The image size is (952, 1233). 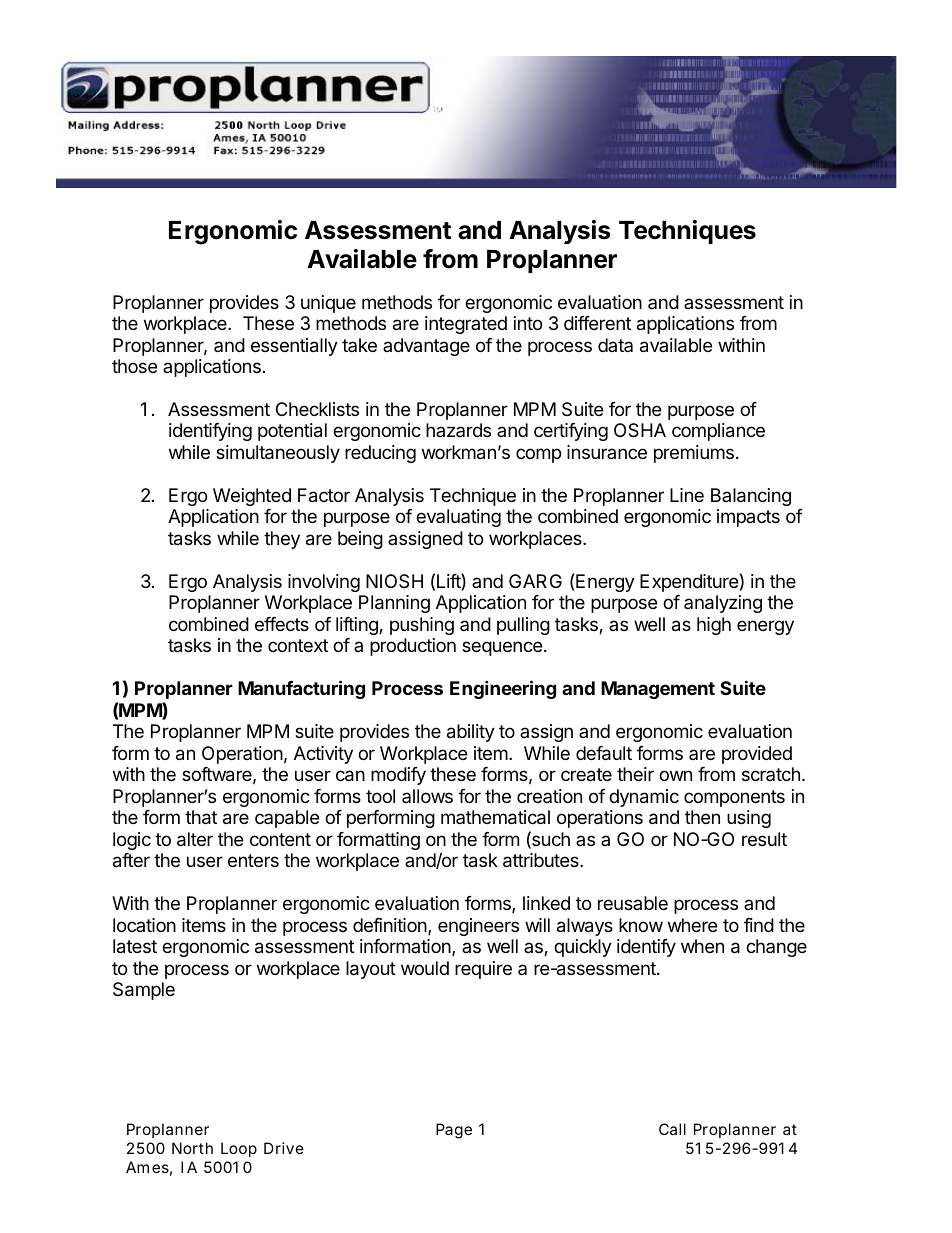 I want to click on pushing, so click(x=422, y=626).
